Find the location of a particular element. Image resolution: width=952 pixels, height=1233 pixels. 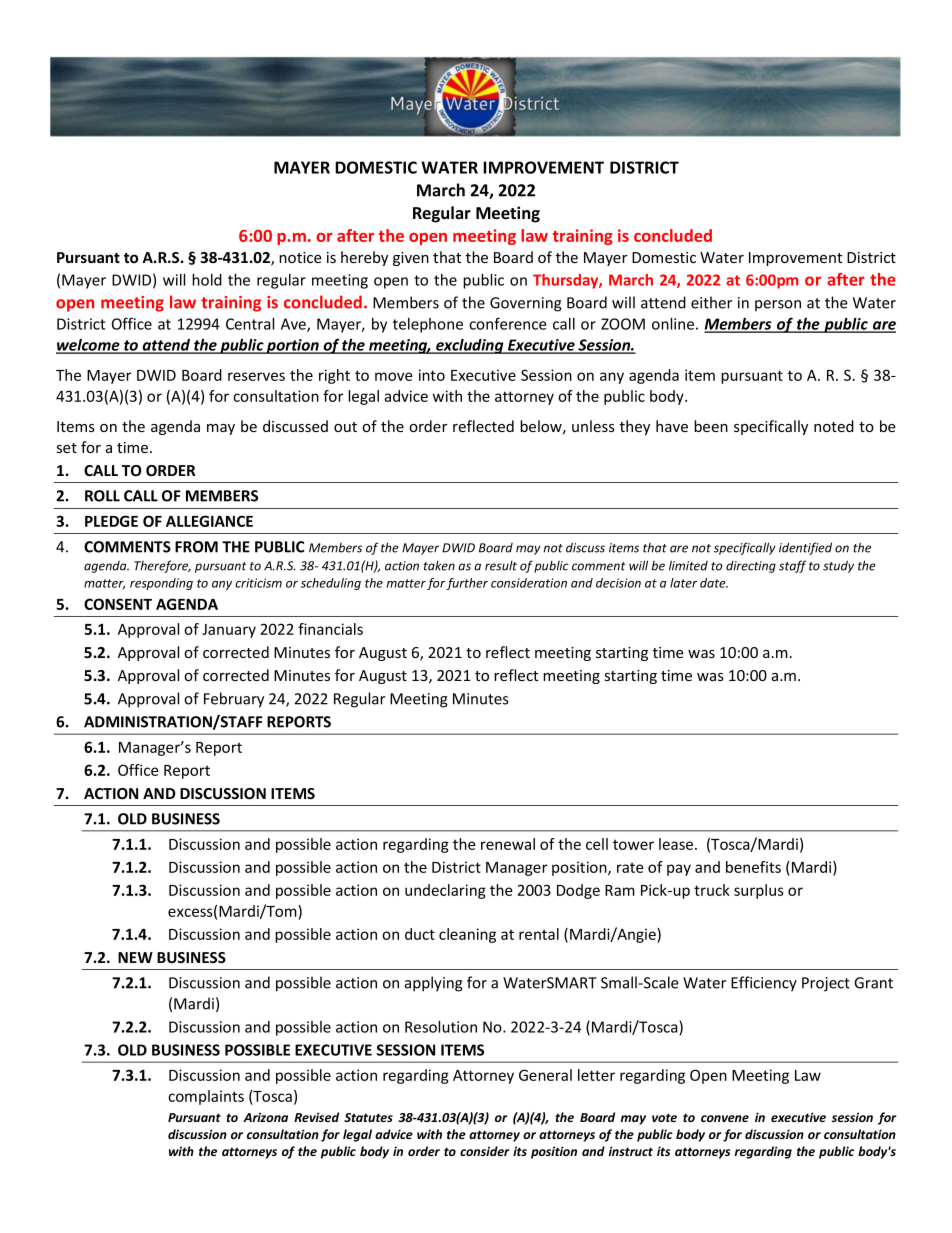

person is located at coordinates (778, 305).
